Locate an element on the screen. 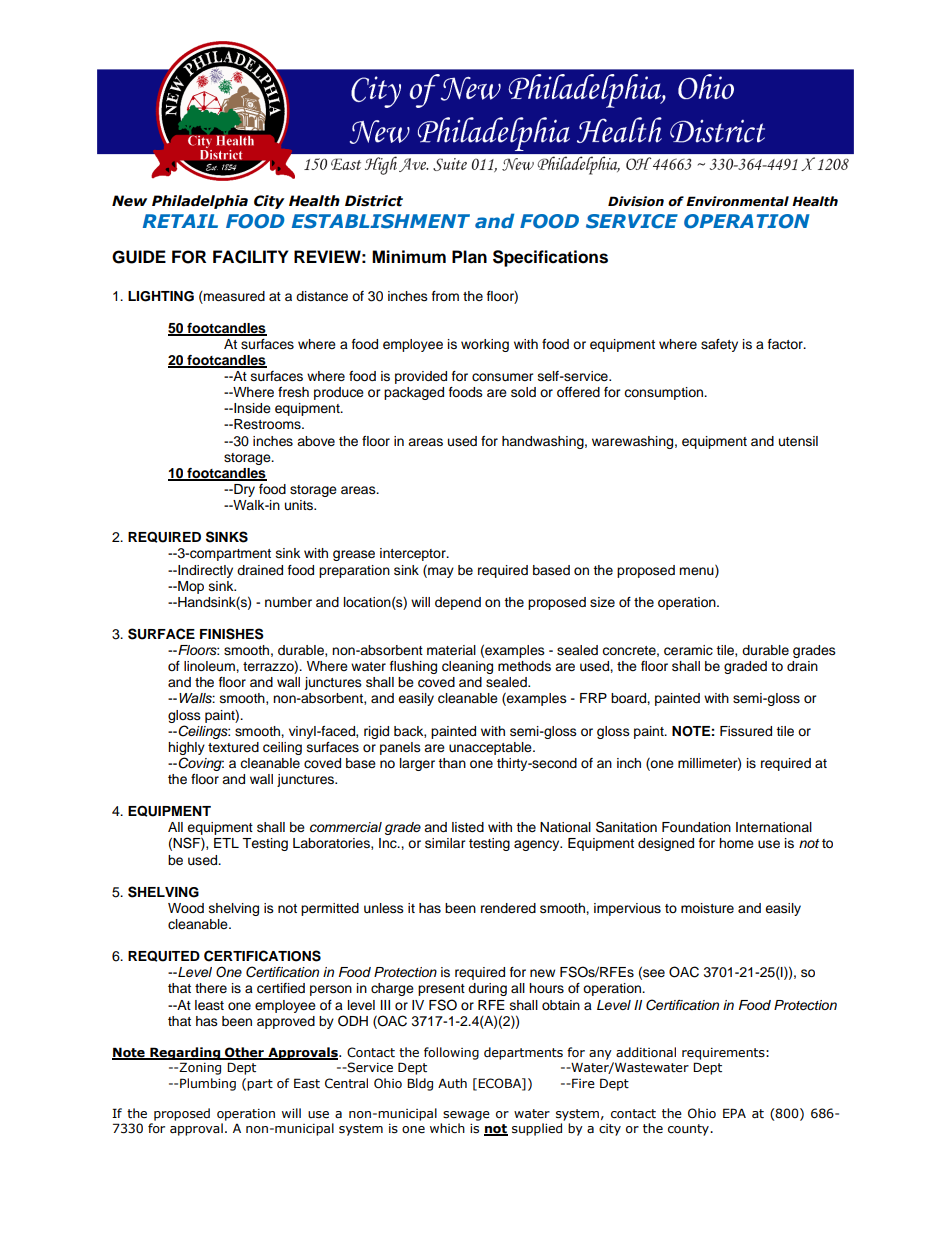  Plan is located at coordinates (469, 257).
